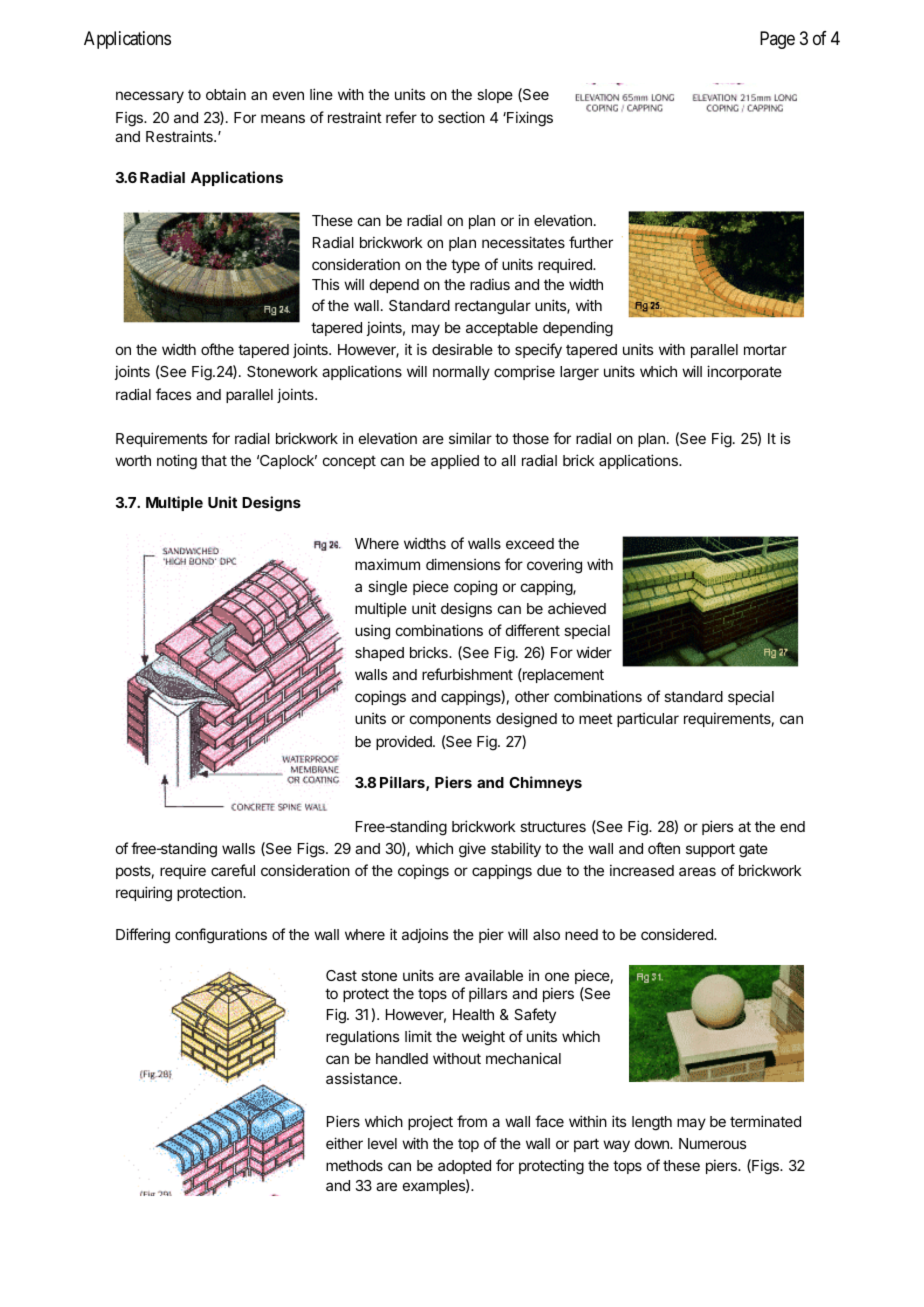 The height and width of the page is (1307, 924). What do you see at coordinates (214, 460) in the page?
I see `that` at bounding box center [214, 460].
